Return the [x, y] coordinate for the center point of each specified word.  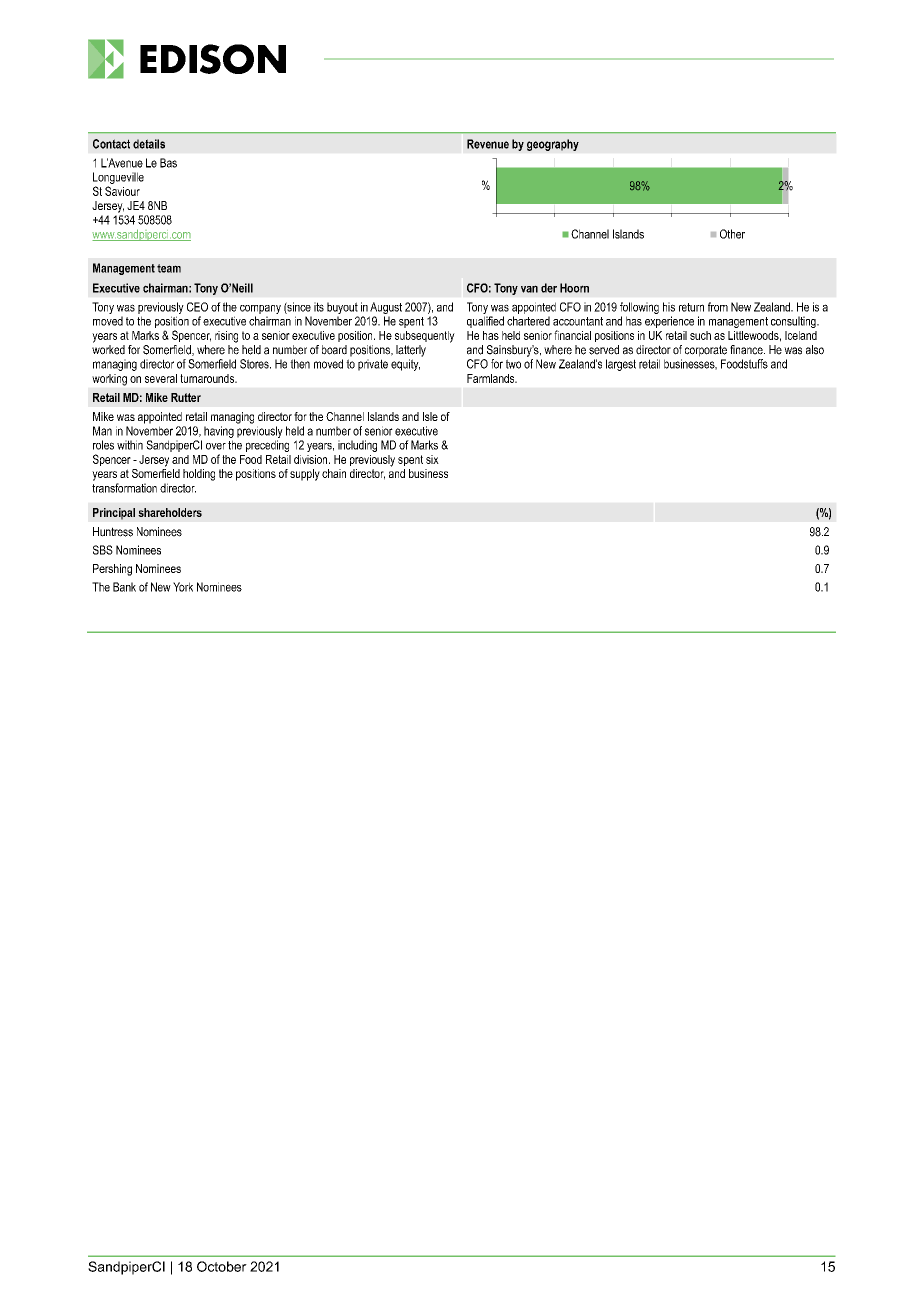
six [432, 459]
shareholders [170, 512]
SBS [103, 550]
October [222, 1266]
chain [334, 473]
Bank [124, 587]
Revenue [488, 144]
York [183, 587]
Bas [168, 163]
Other [732, 234]
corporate [706, 351]
